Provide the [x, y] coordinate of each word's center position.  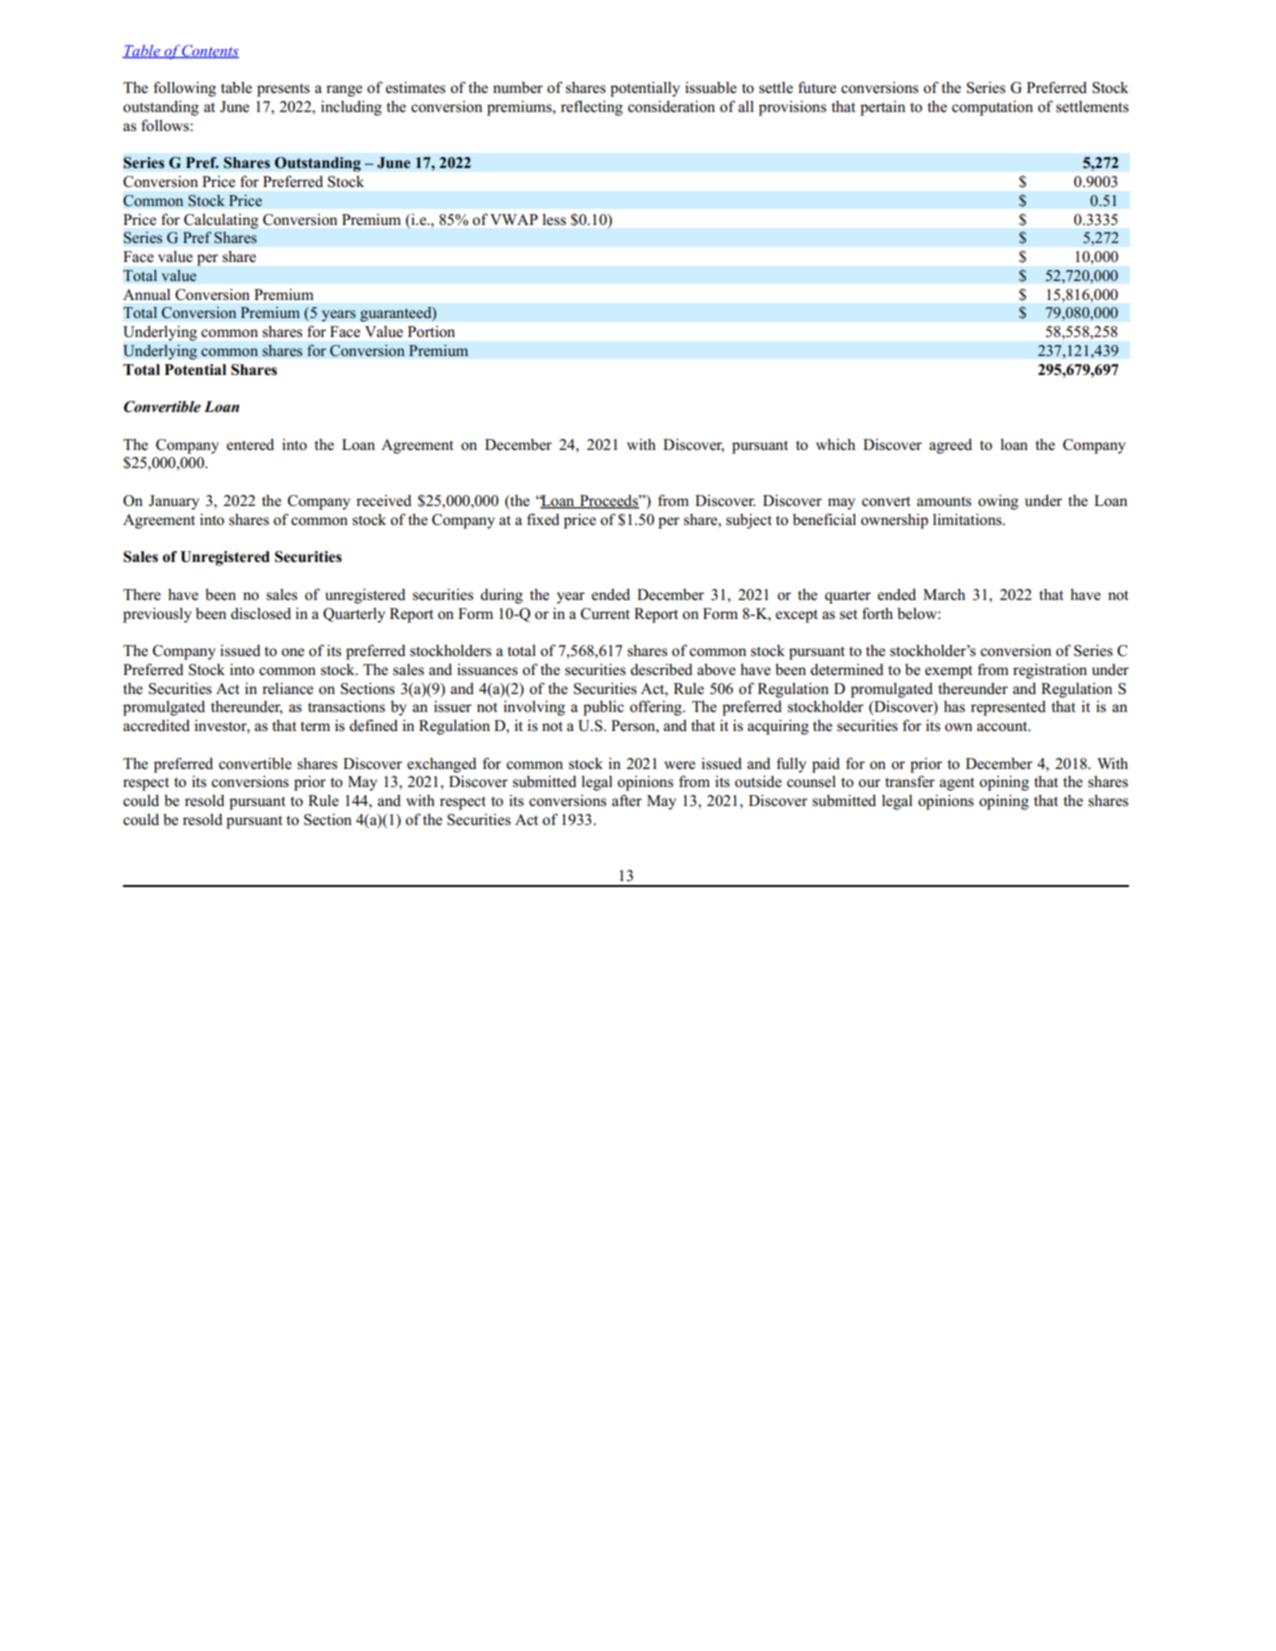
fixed [543, 519]
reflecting [592, 108]
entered [250, 444]
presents [283, 90]
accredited [156, 725]
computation [992, 108]
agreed [950, 446]
